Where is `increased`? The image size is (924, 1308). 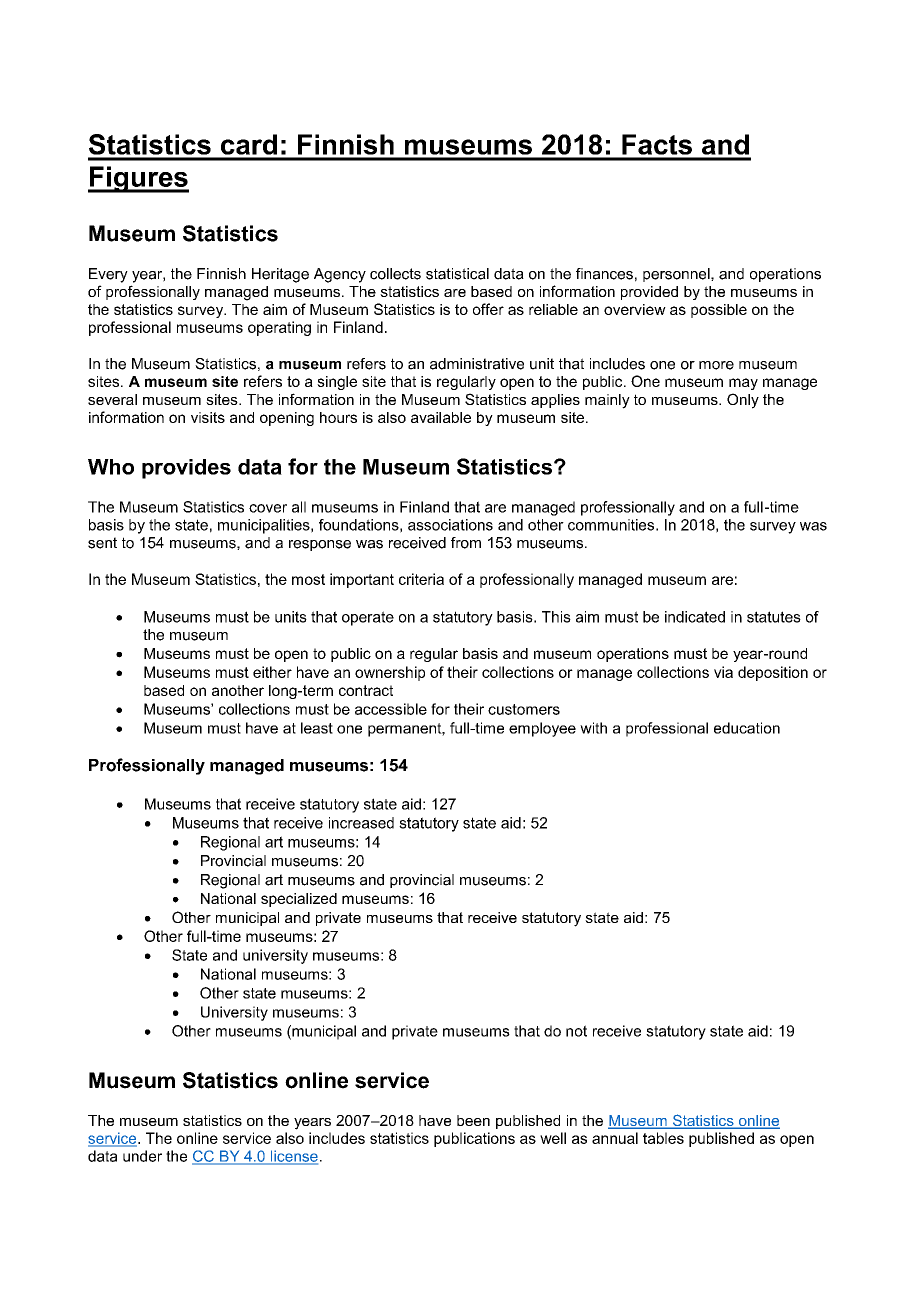 increased is located at coordinates (361, 823).
